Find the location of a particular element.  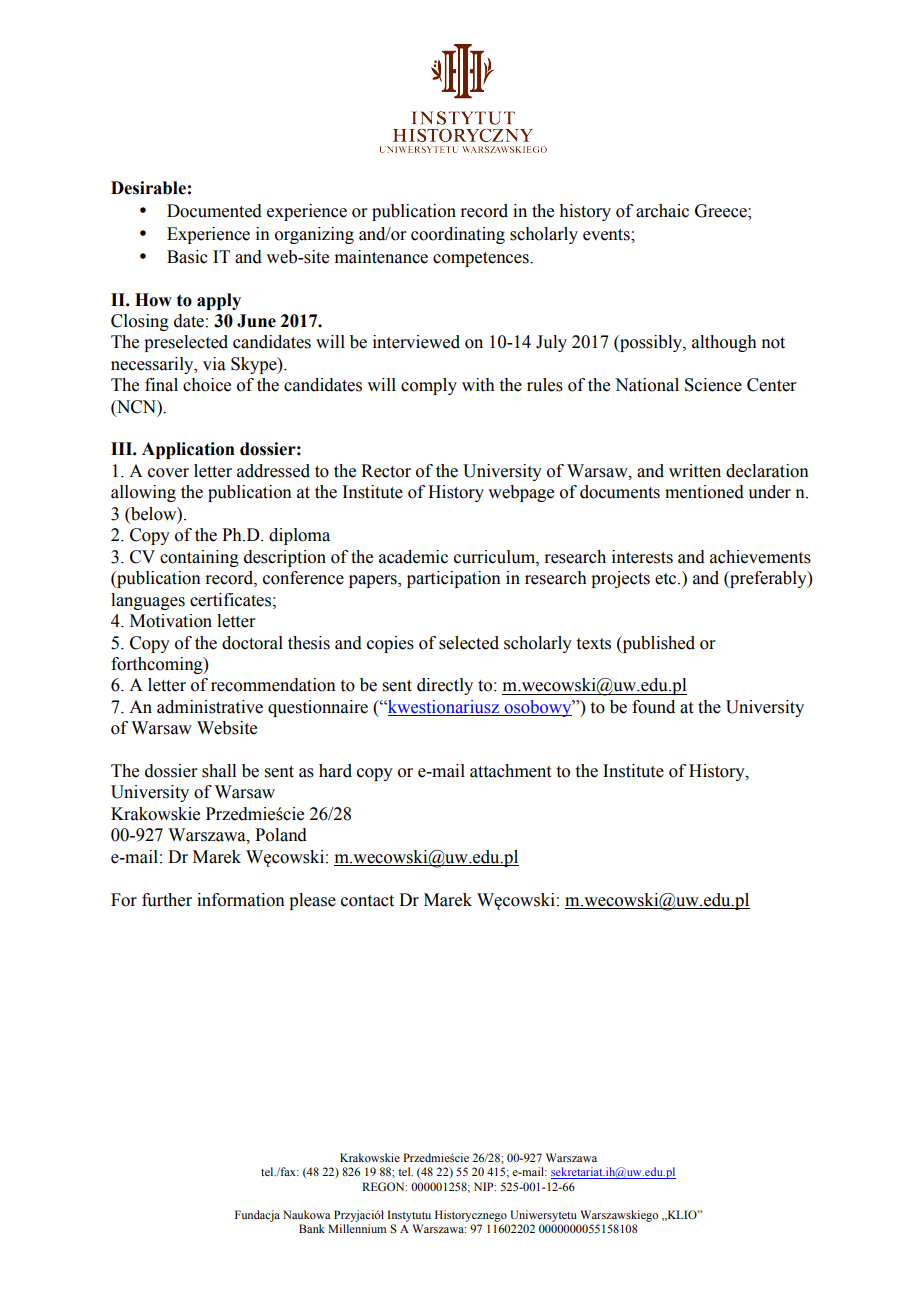

Millennium is located at coordinates (357, 1228).
